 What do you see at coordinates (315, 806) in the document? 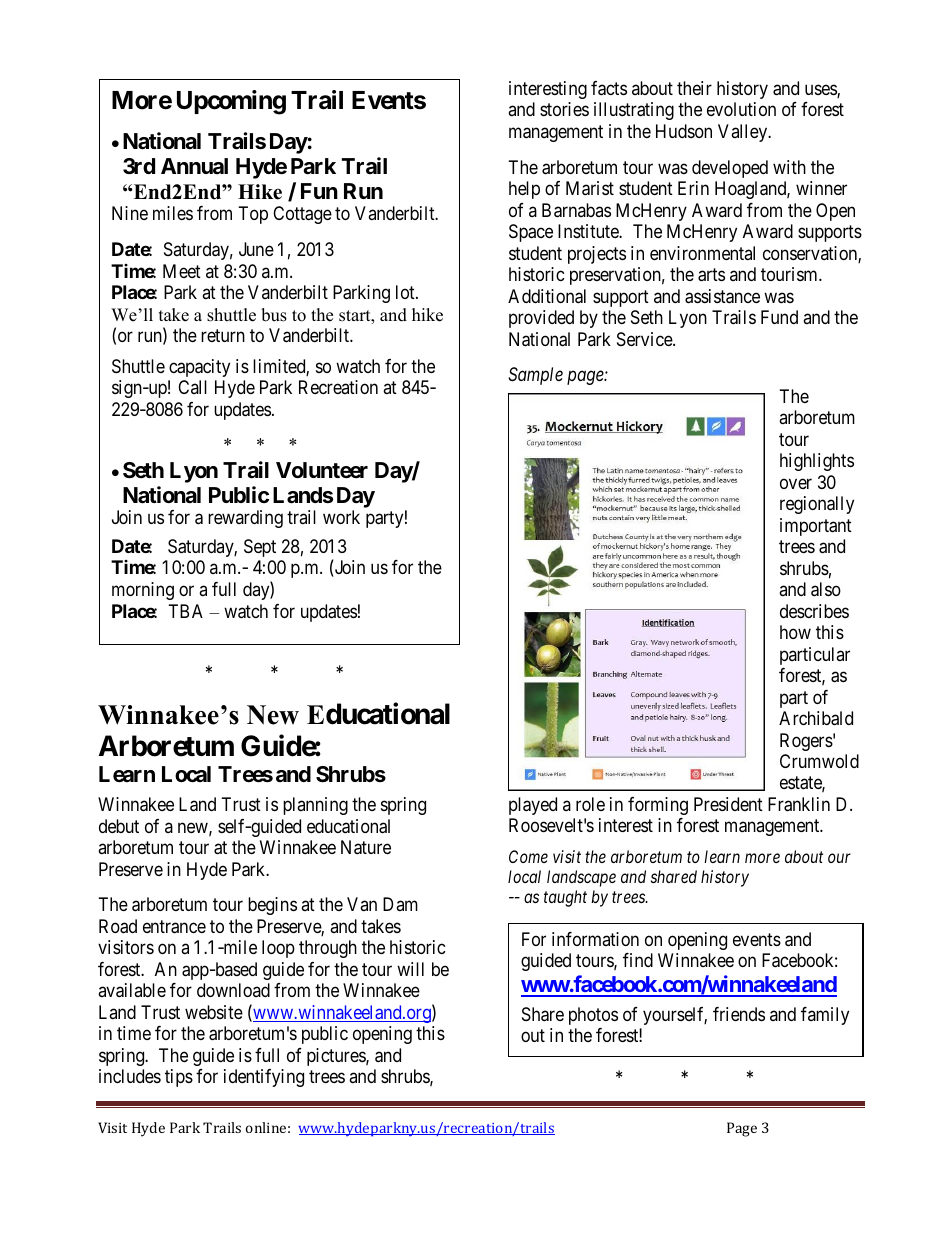
I see `planning` at bounding box center [315, 806].
